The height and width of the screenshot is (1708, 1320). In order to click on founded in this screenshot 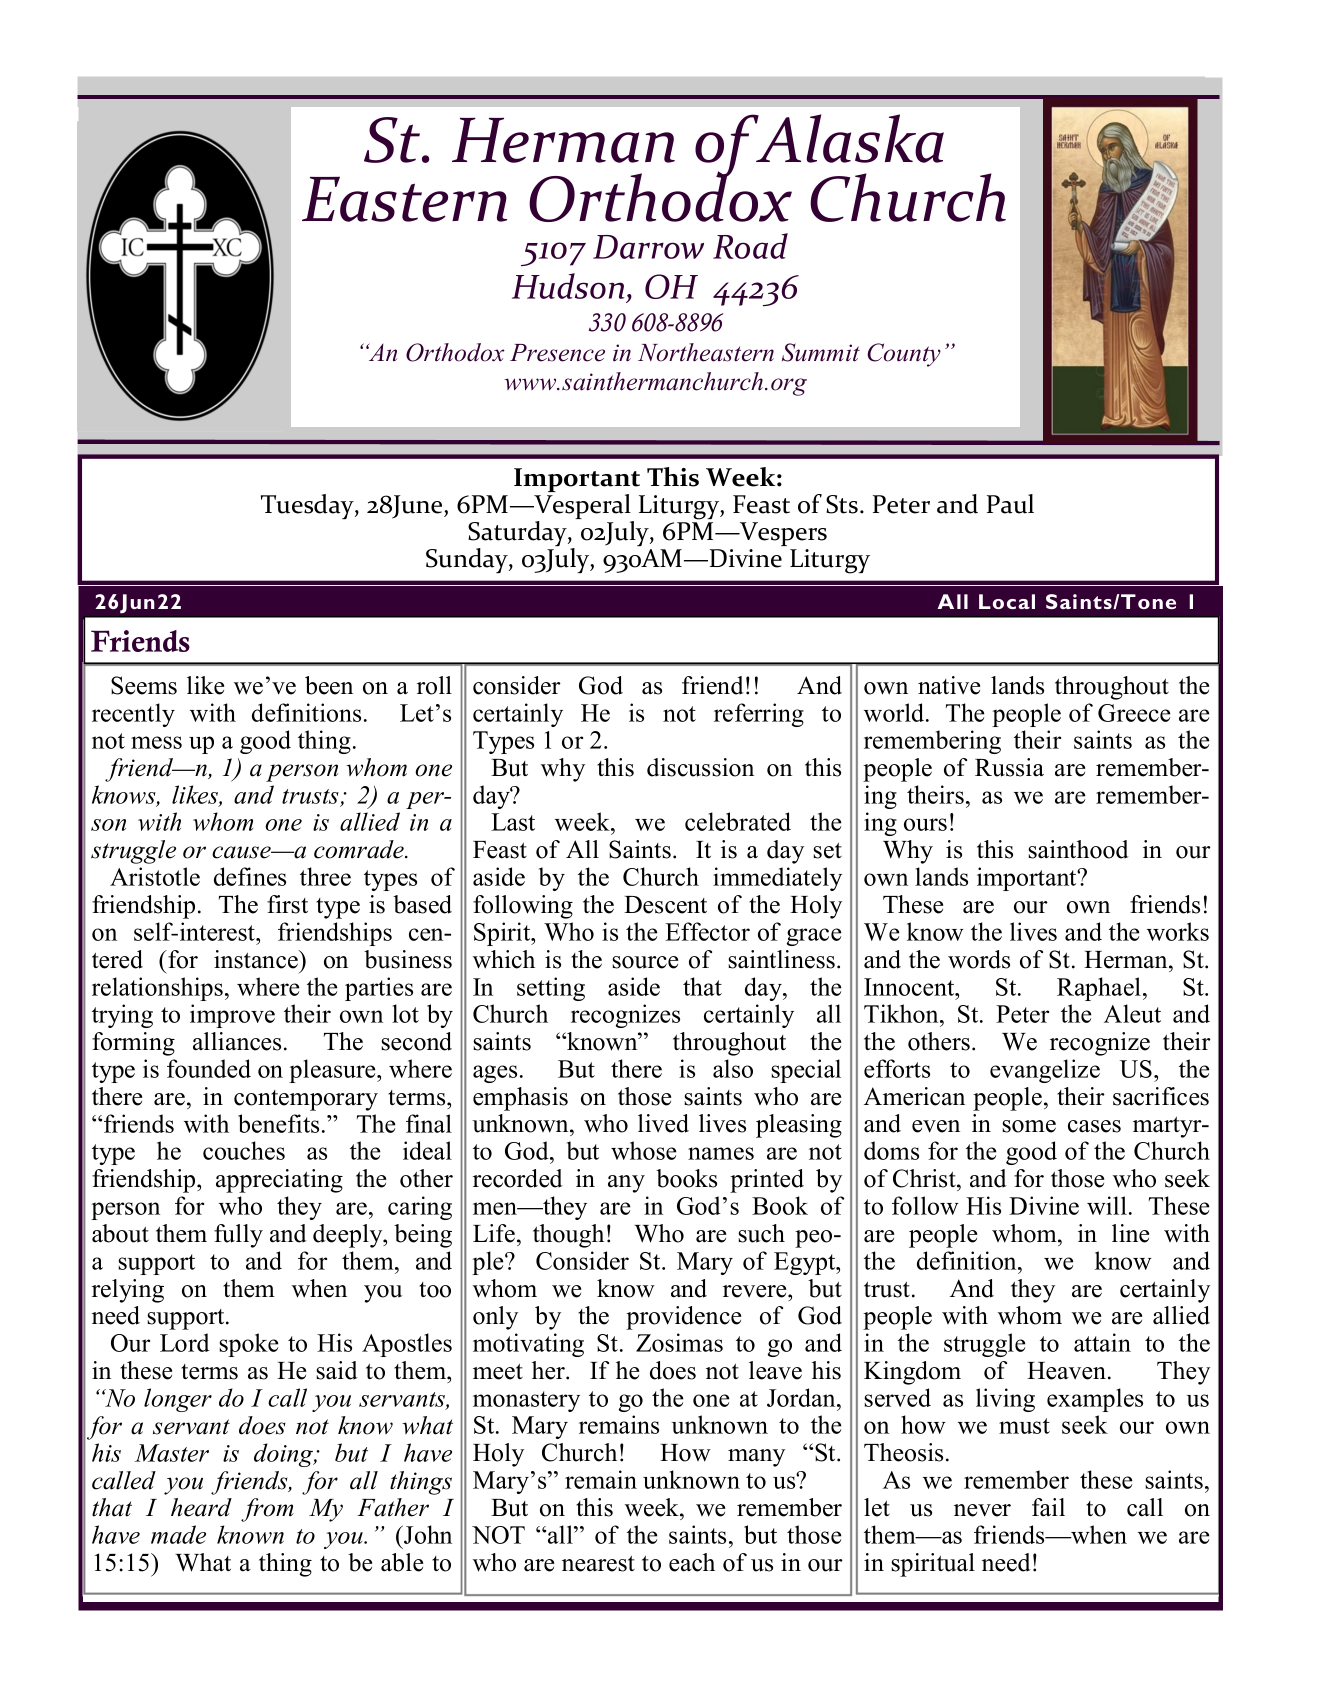, I will do `click(209, 1068)`.
